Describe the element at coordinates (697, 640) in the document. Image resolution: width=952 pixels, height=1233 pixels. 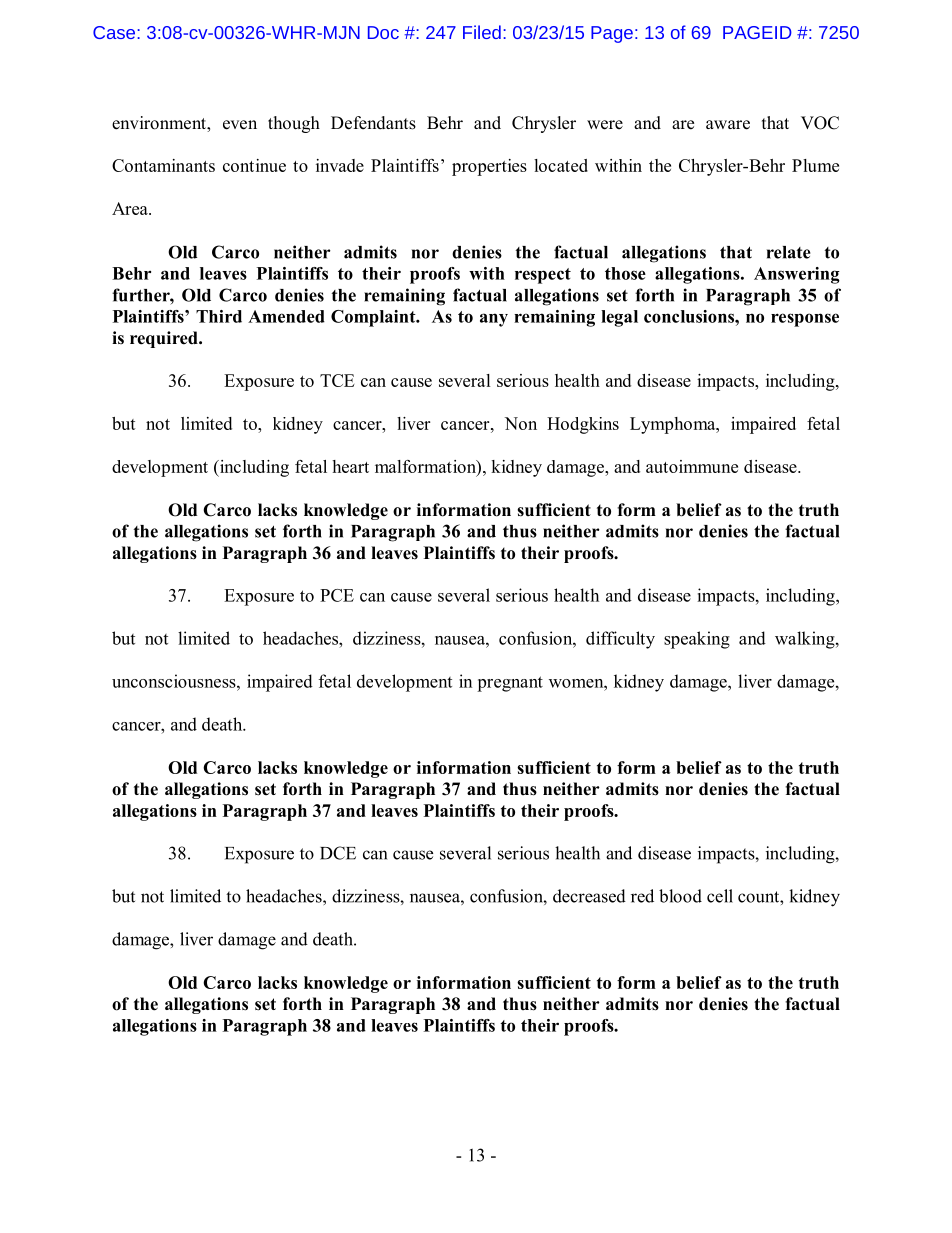
I see `speaking` at that location.
